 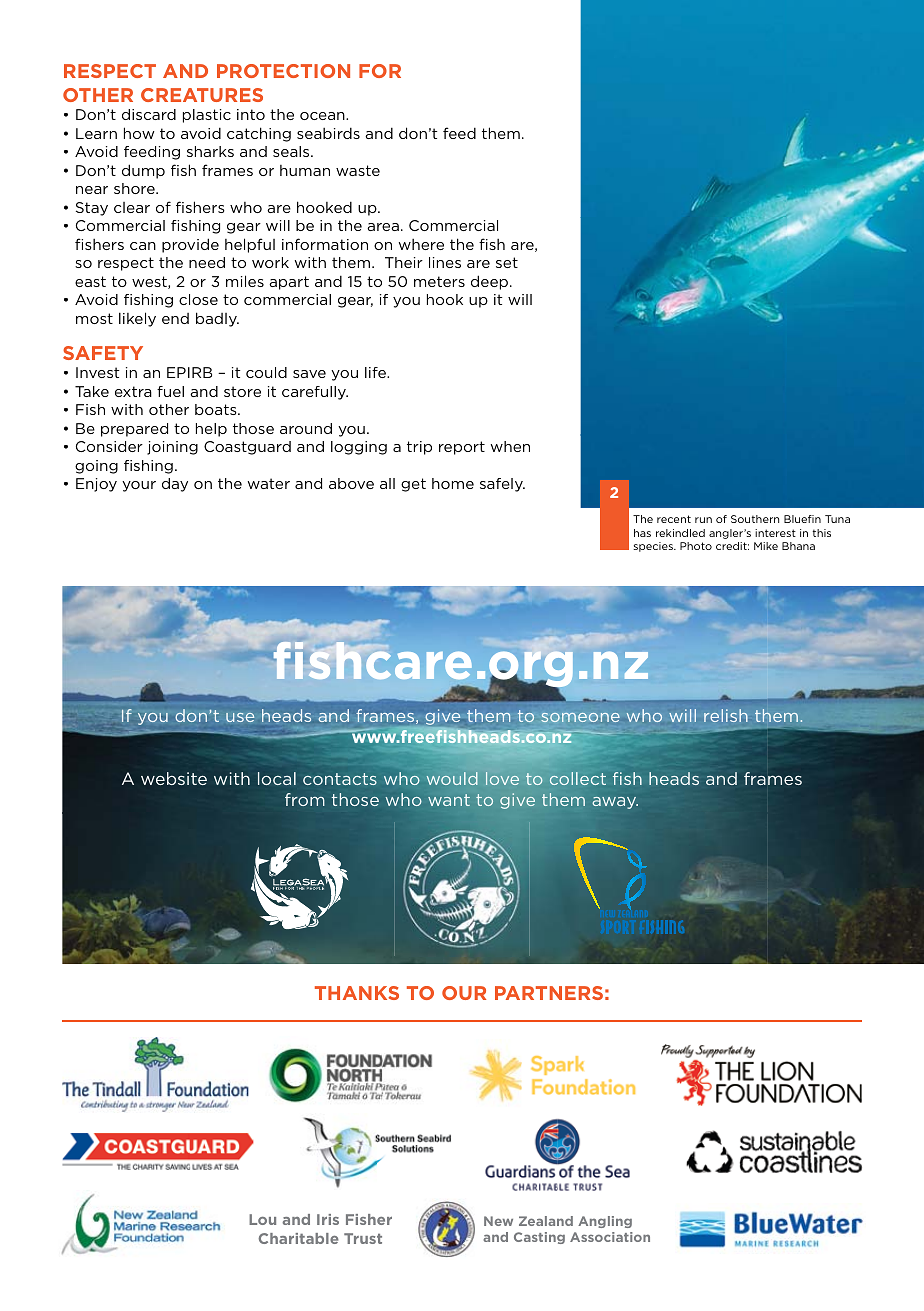 What do you see at coordinates (175, 485) in the screenshot?
I see `day` at bounding box center [175, 485].
